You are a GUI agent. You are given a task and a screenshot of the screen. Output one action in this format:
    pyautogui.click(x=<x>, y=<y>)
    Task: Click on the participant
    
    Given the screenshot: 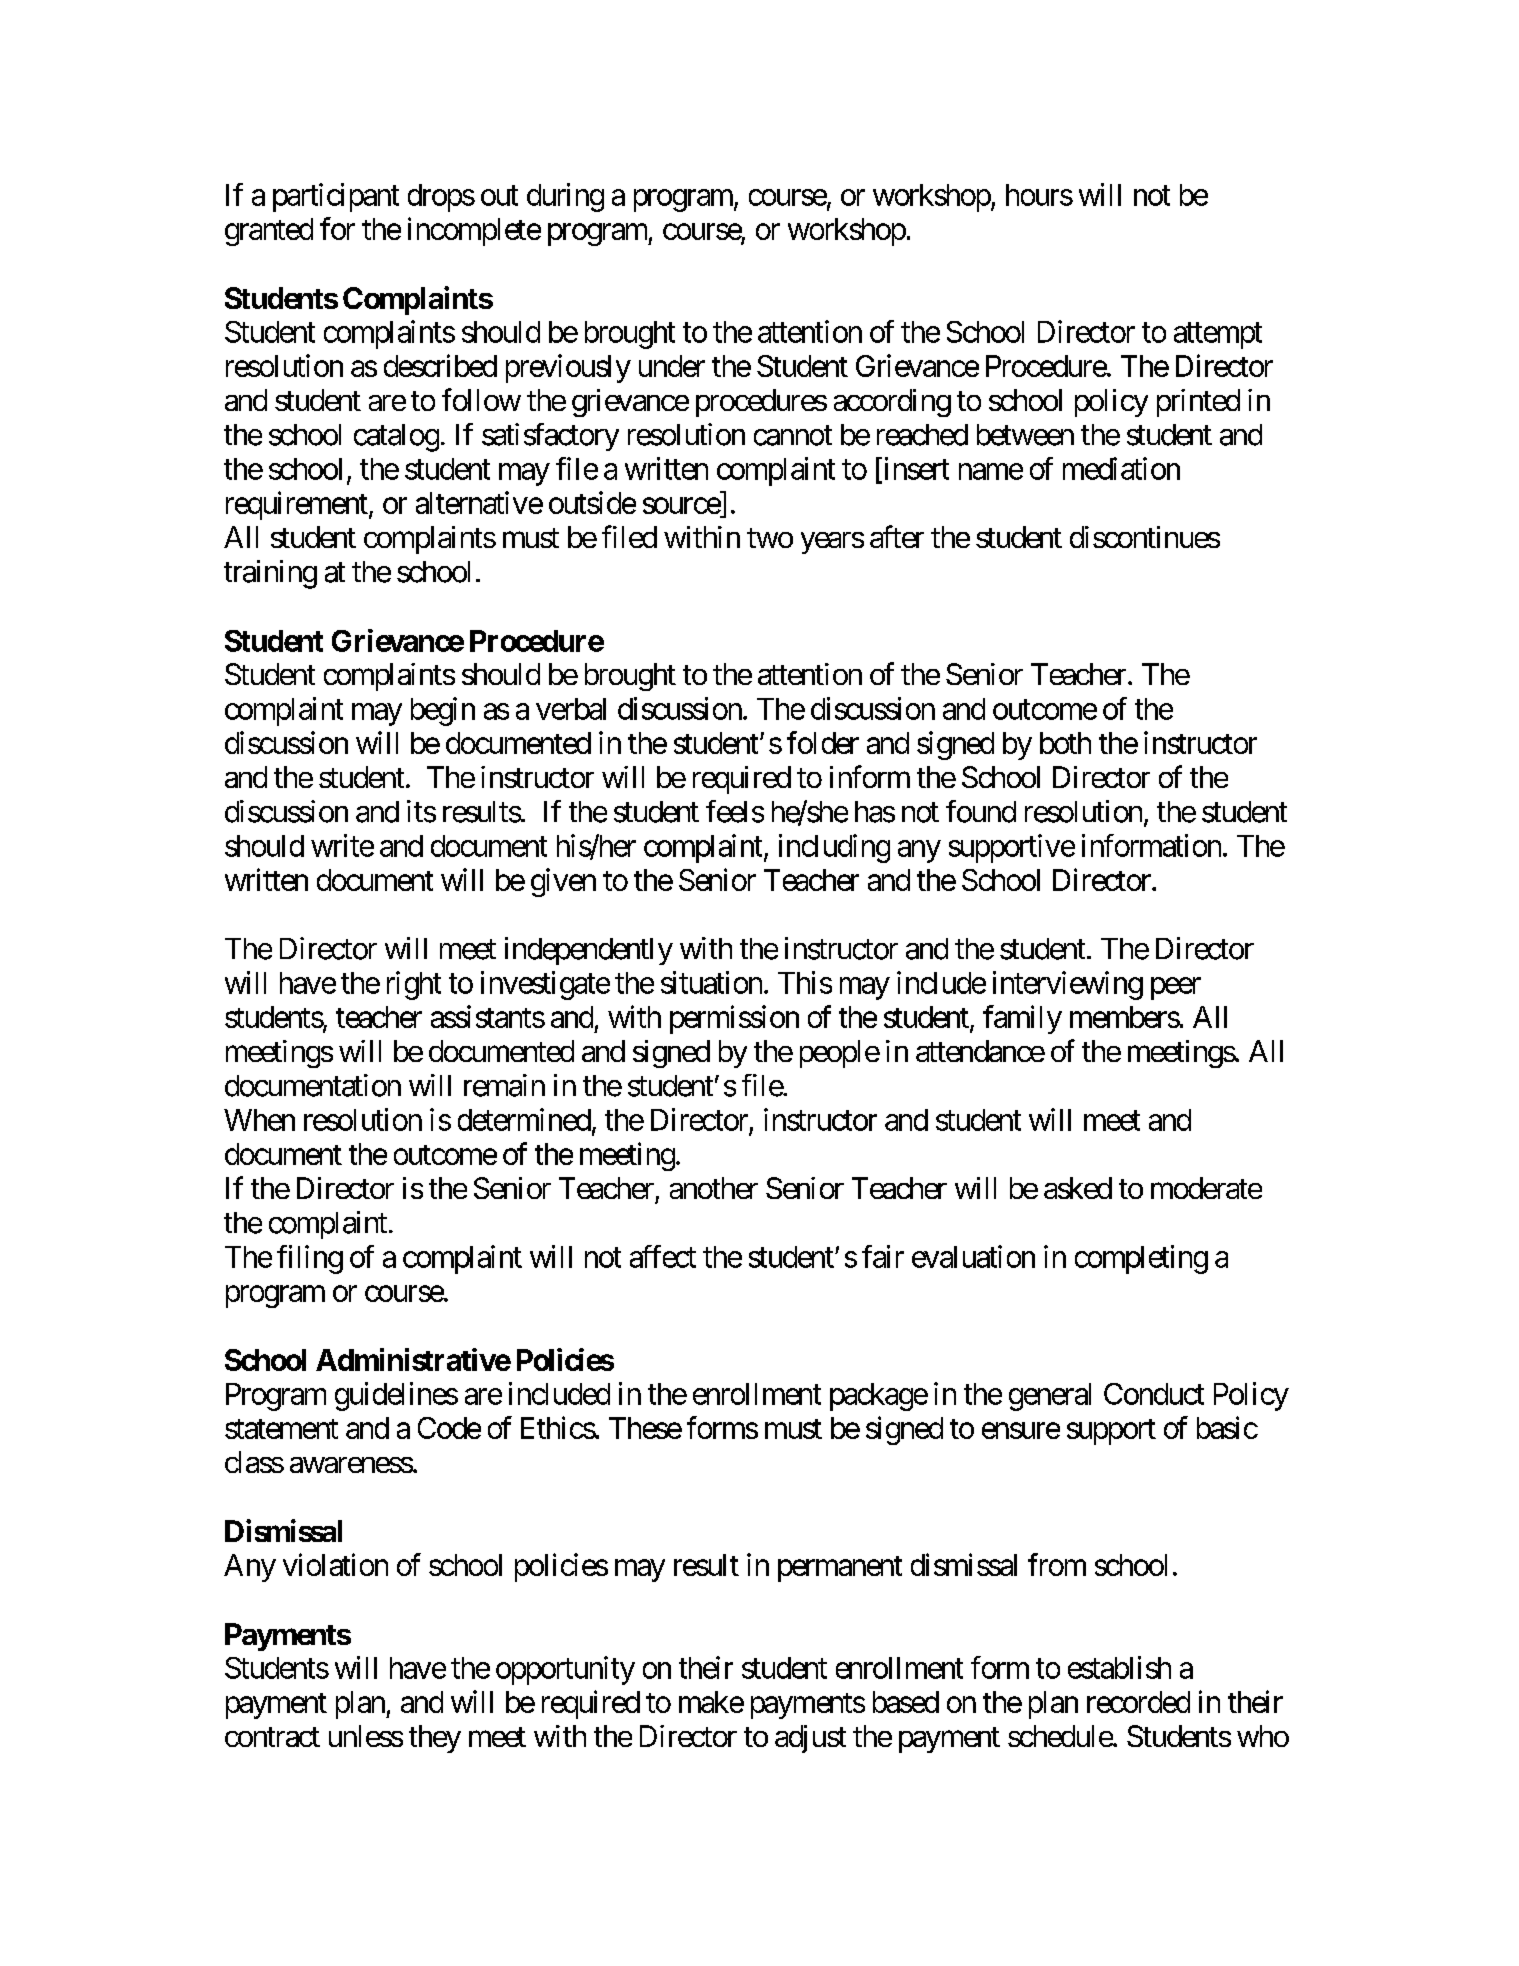 What is the action you would take?
    pyautogui.click(x=336, y=197)
